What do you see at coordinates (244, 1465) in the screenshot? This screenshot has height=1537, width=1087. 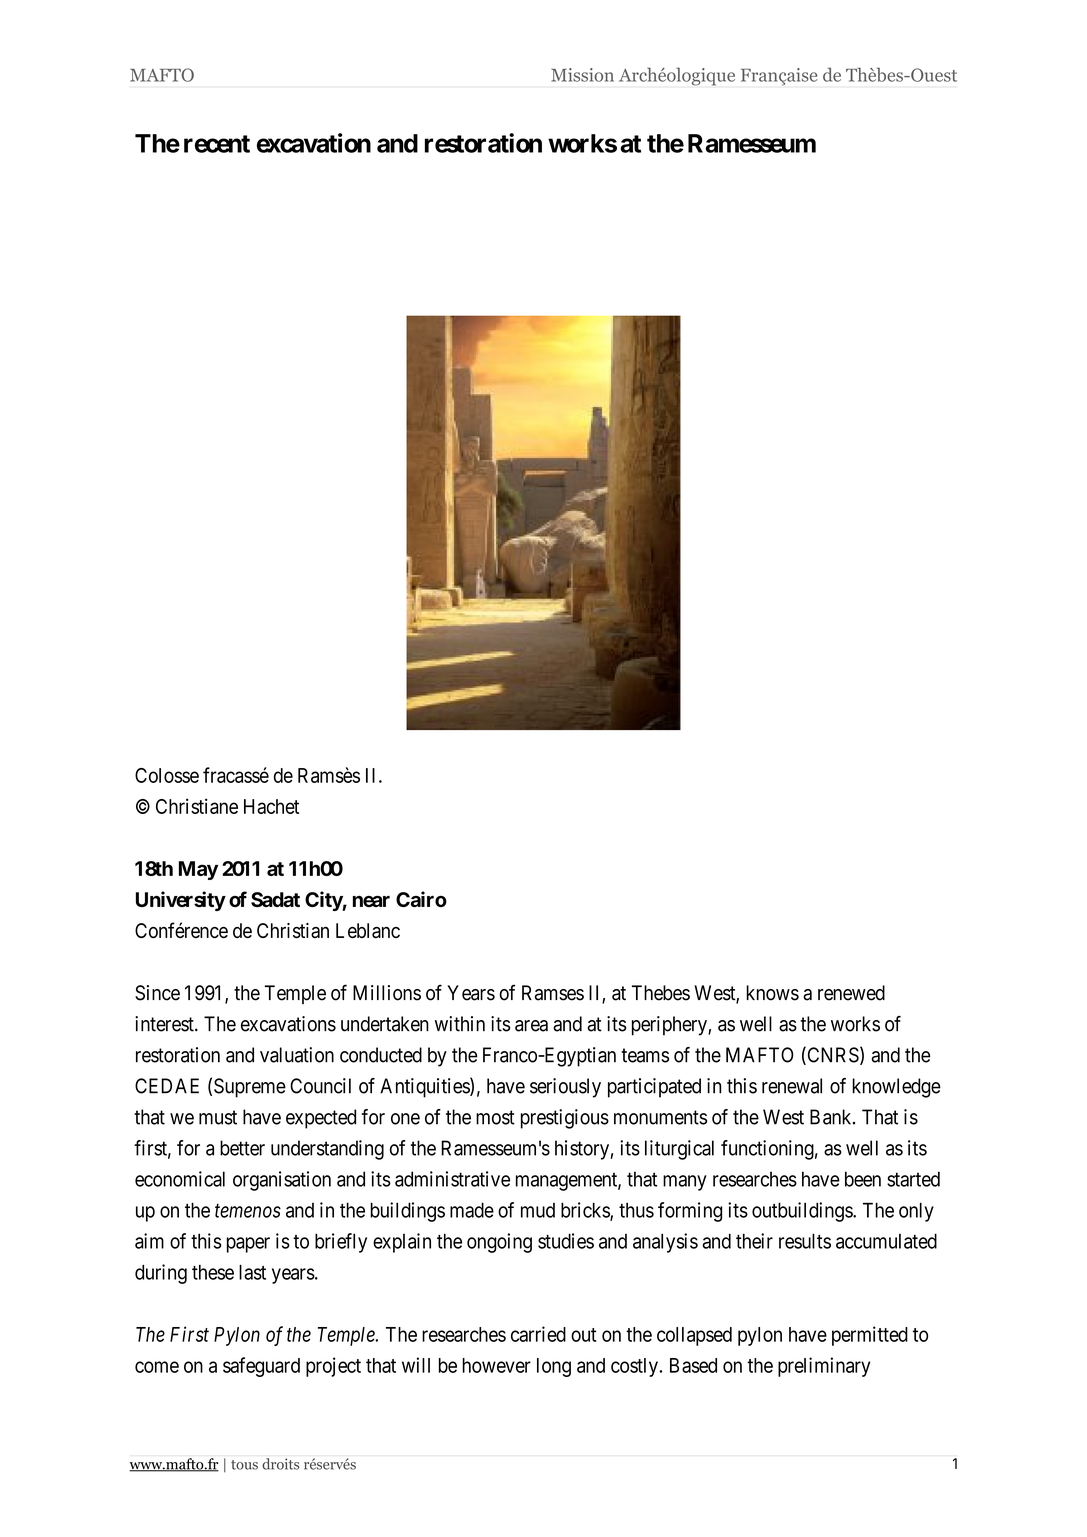 I see `tous` at bounding box center [244, 1465].
